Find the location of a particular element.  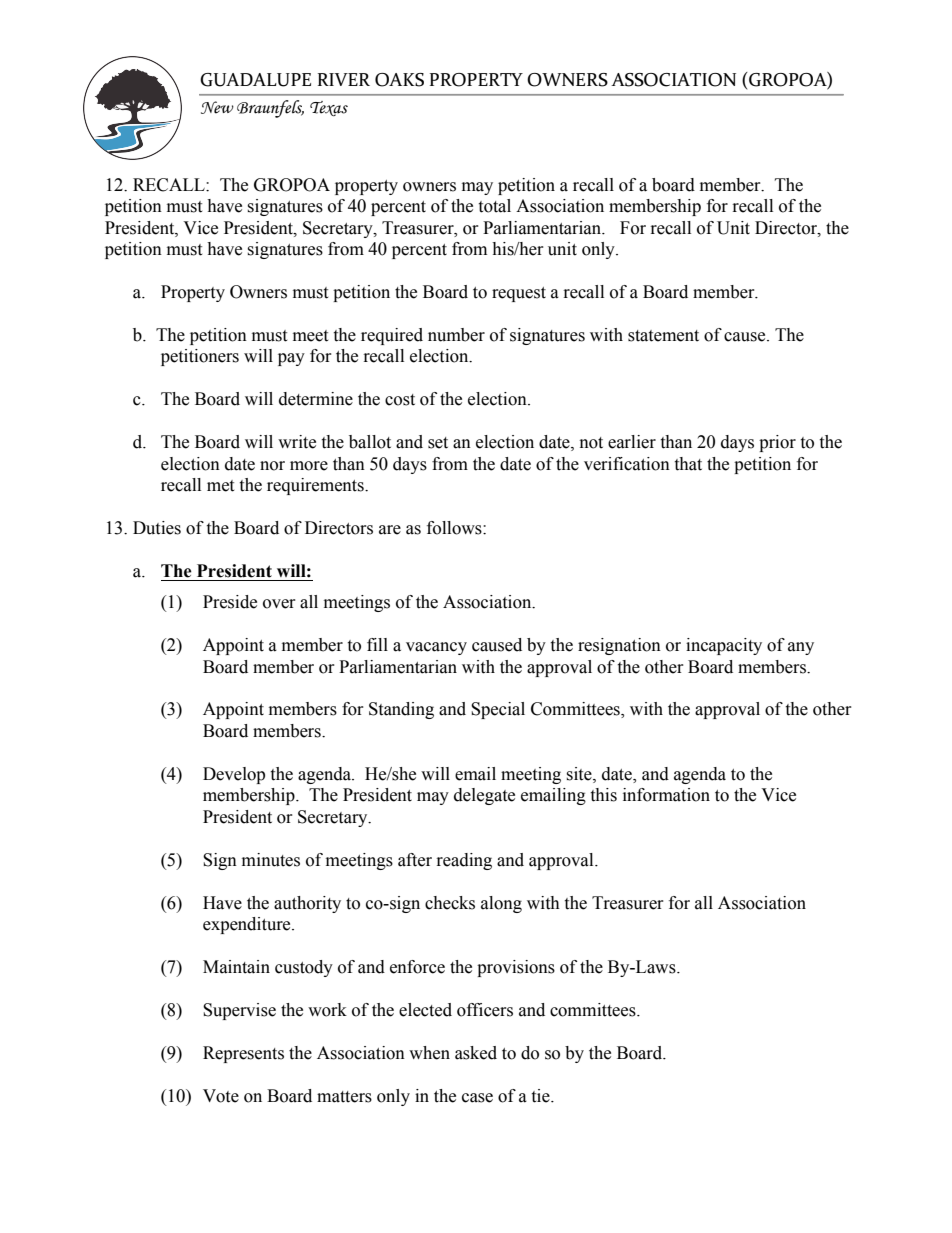

nor is located at coordinates (272, 466).
